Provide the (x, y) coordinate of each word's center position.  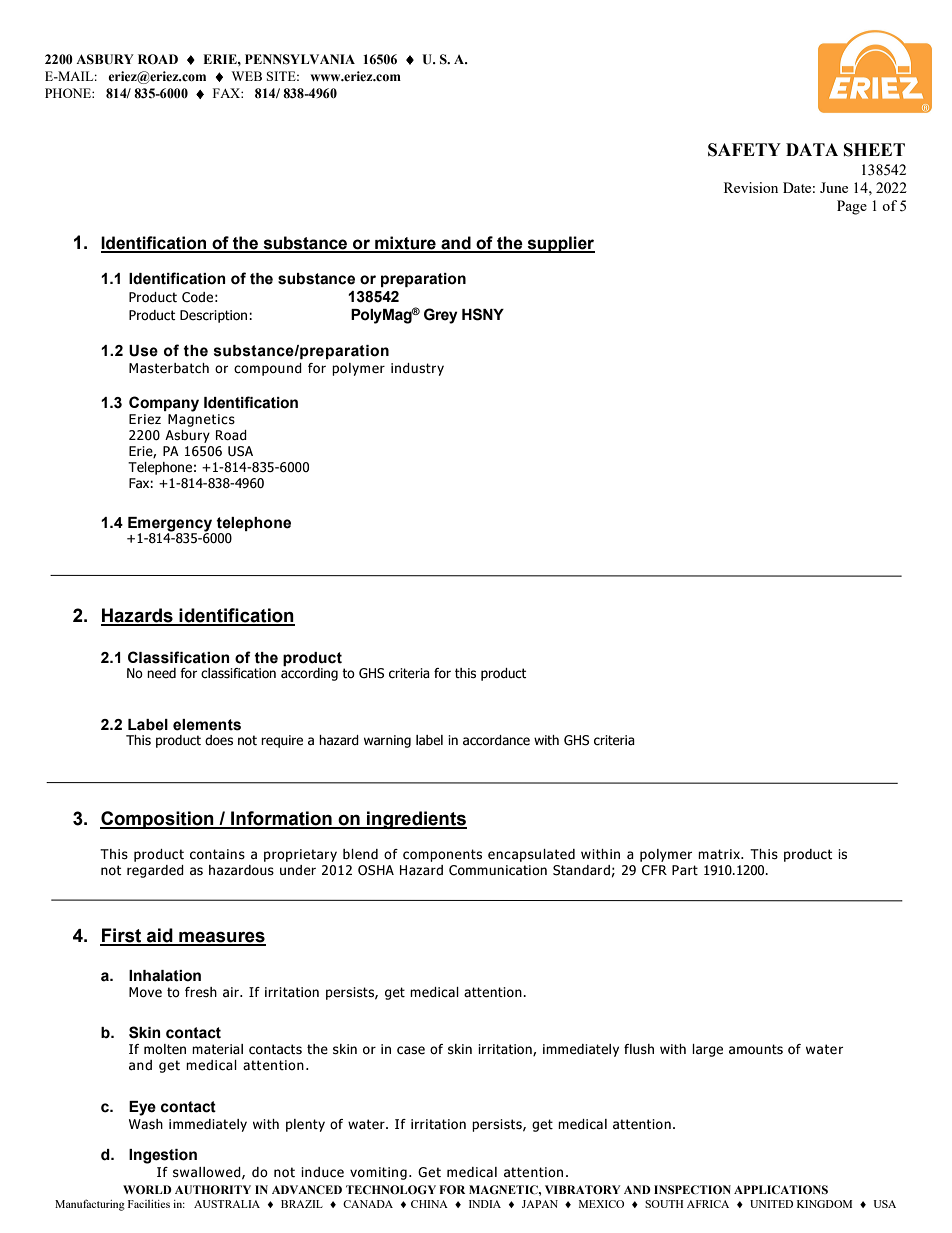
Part (685, 870)
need (161, 673)
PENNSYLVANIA (300, 59)
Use (143, 351)
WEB (247, 76)
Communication (498, 870)
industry (417, 369)
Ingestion (163, 1156)
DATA (812, 149)
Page (852, 207)
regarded (155, 871)
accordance (496, 740)
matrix (720, 854)
